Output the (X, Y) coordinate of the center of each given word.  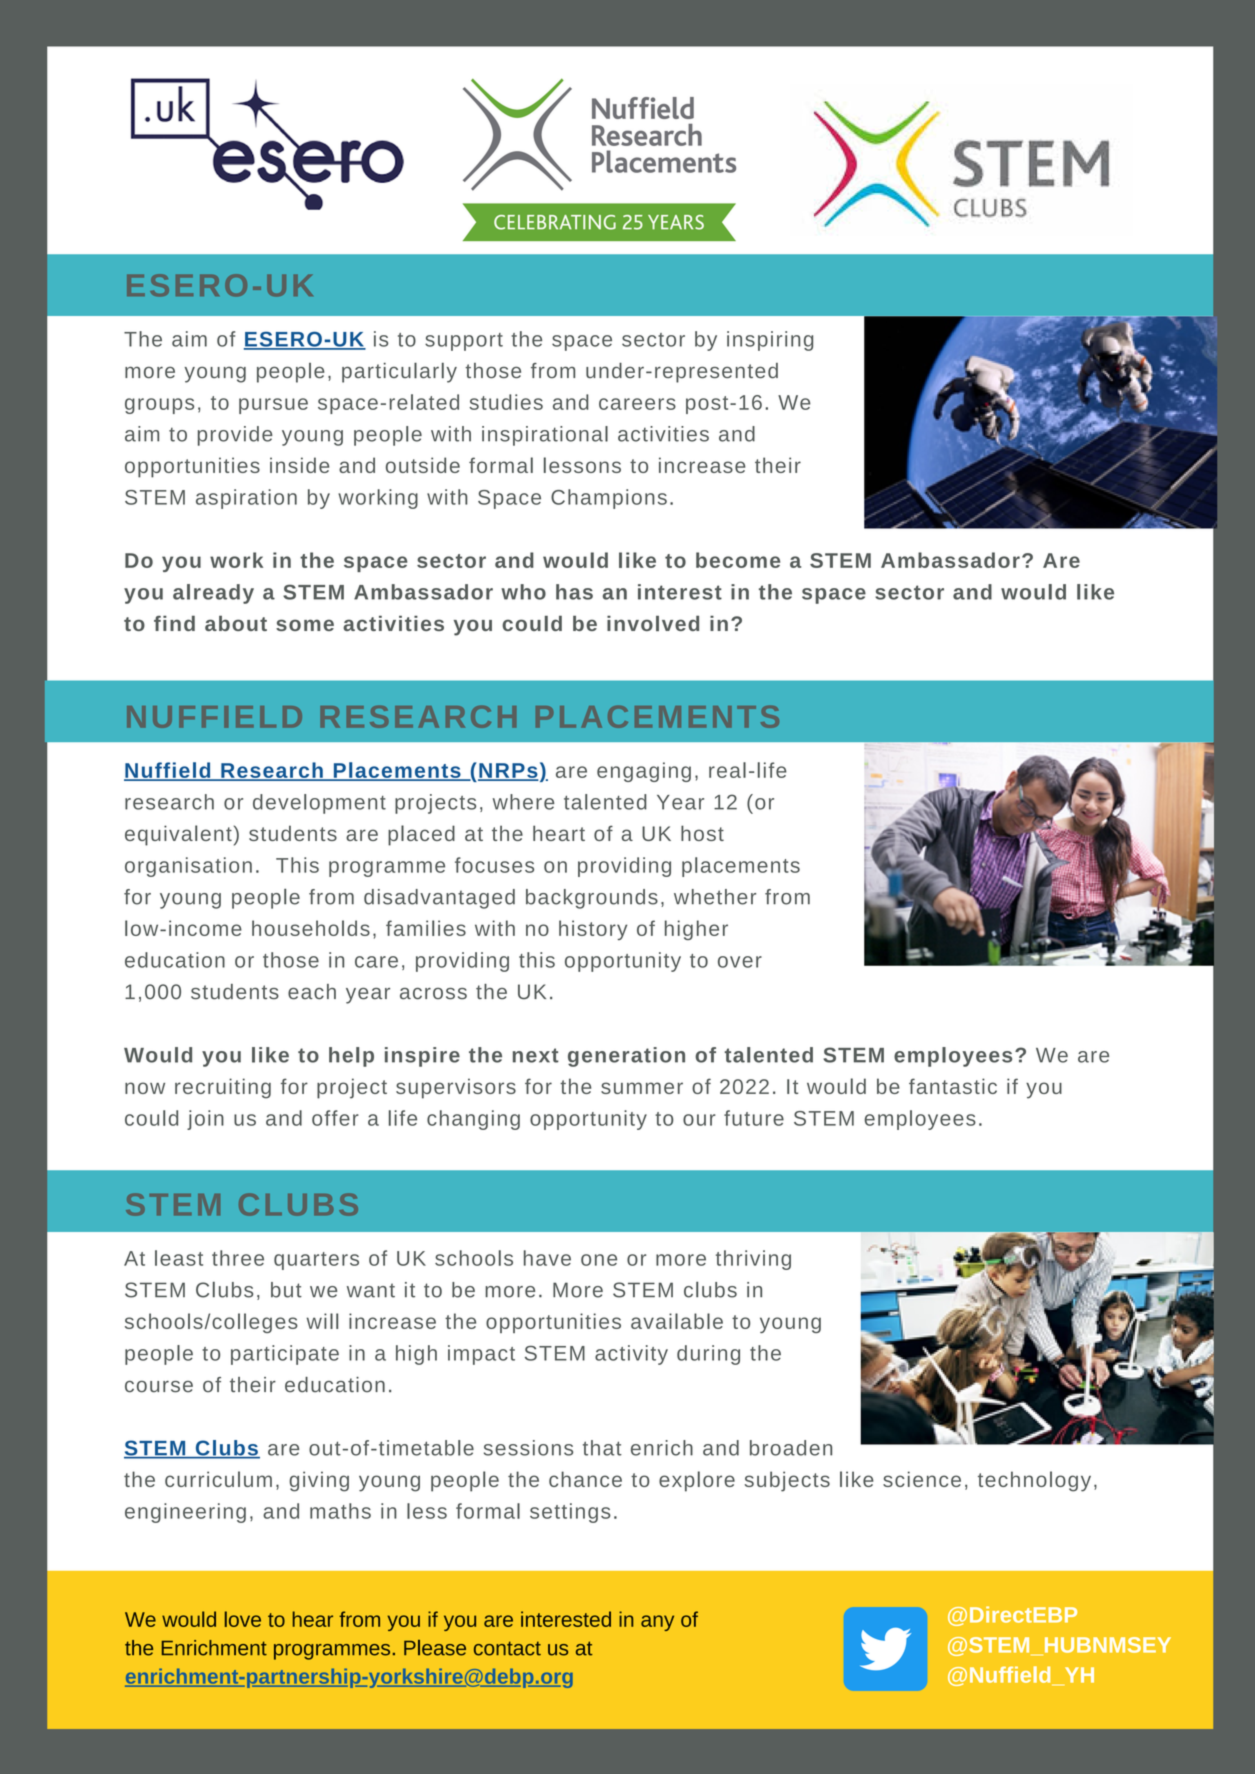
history (593, 930)
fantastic (953, 1086)
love (243, 1619)
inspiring (770, 341)
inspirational (545, 436)
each (312, 992)
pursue (273, 406)
